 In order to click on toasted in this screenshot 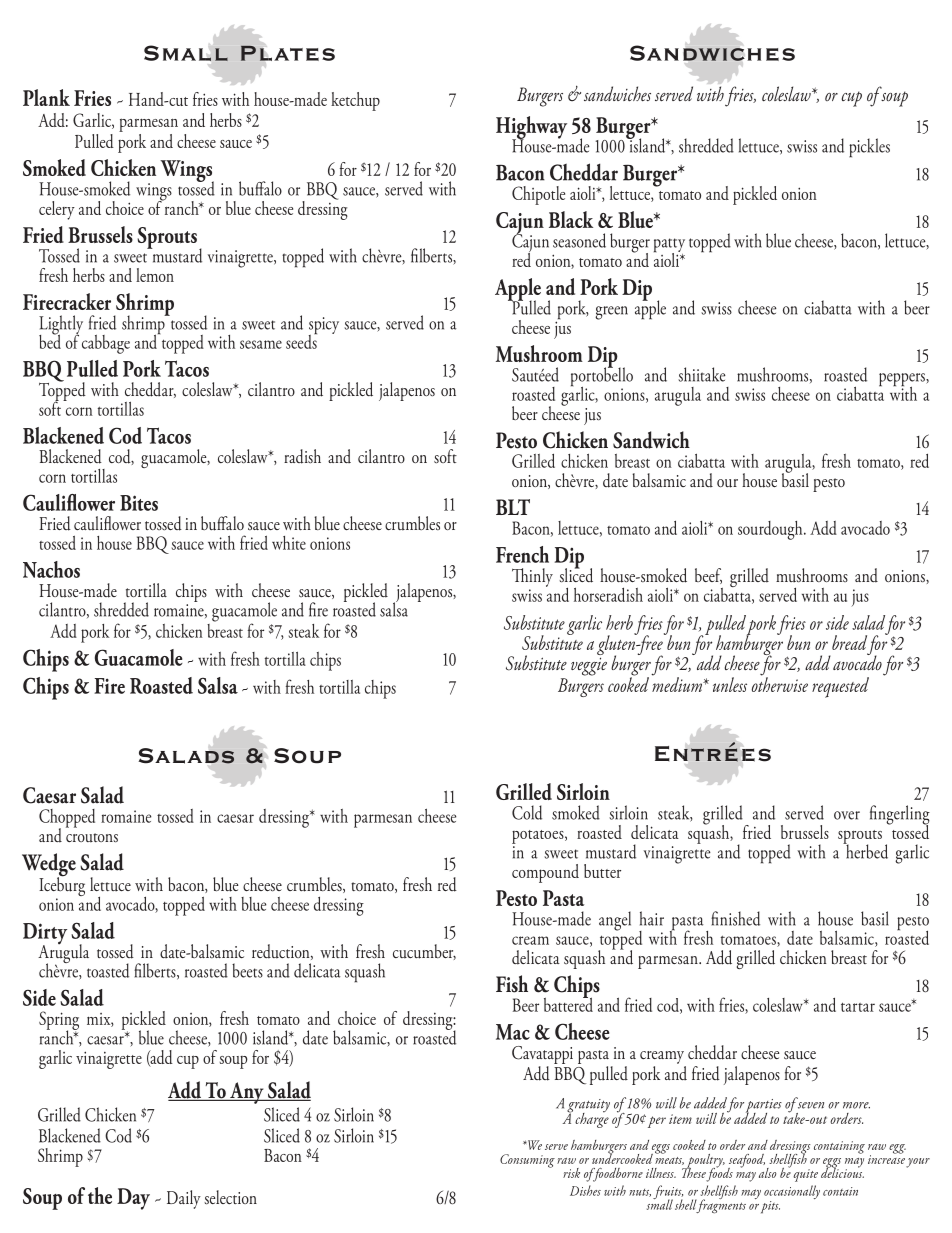, I will do `click(108, 970)`.
